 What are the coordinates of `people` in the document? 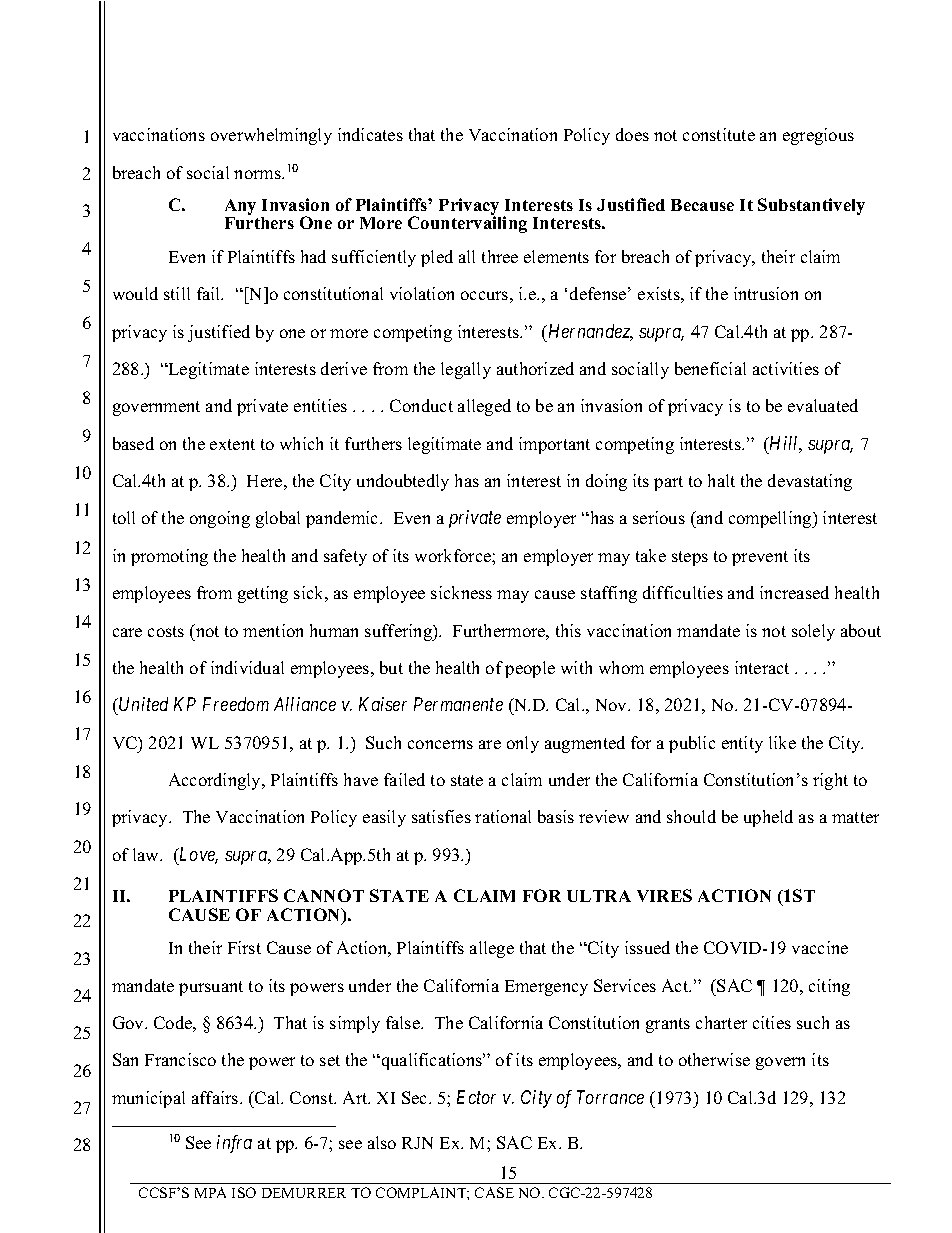 It's located at (530, 669).
